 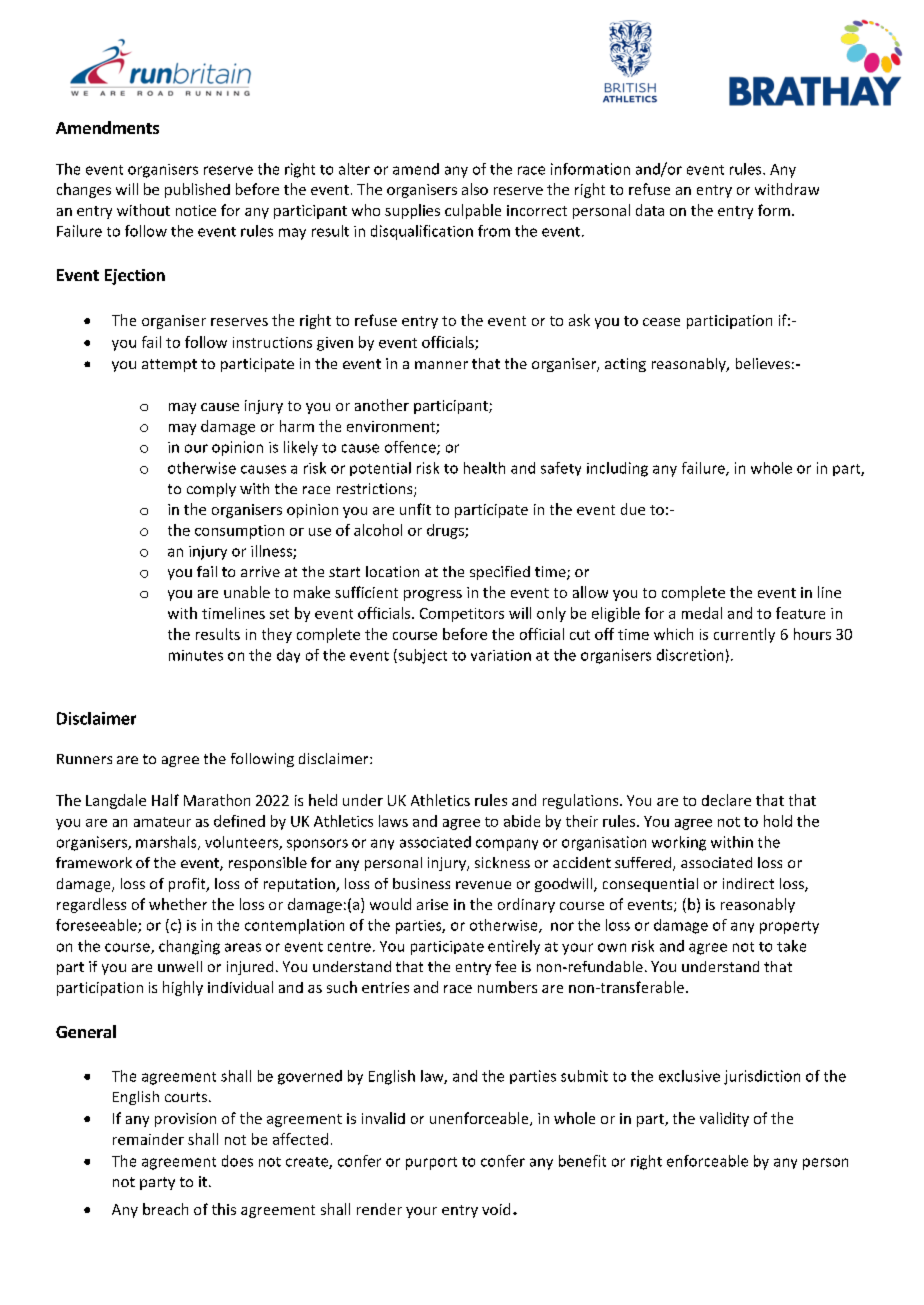 I want to click on minutes, so click(x=196, y=655).
